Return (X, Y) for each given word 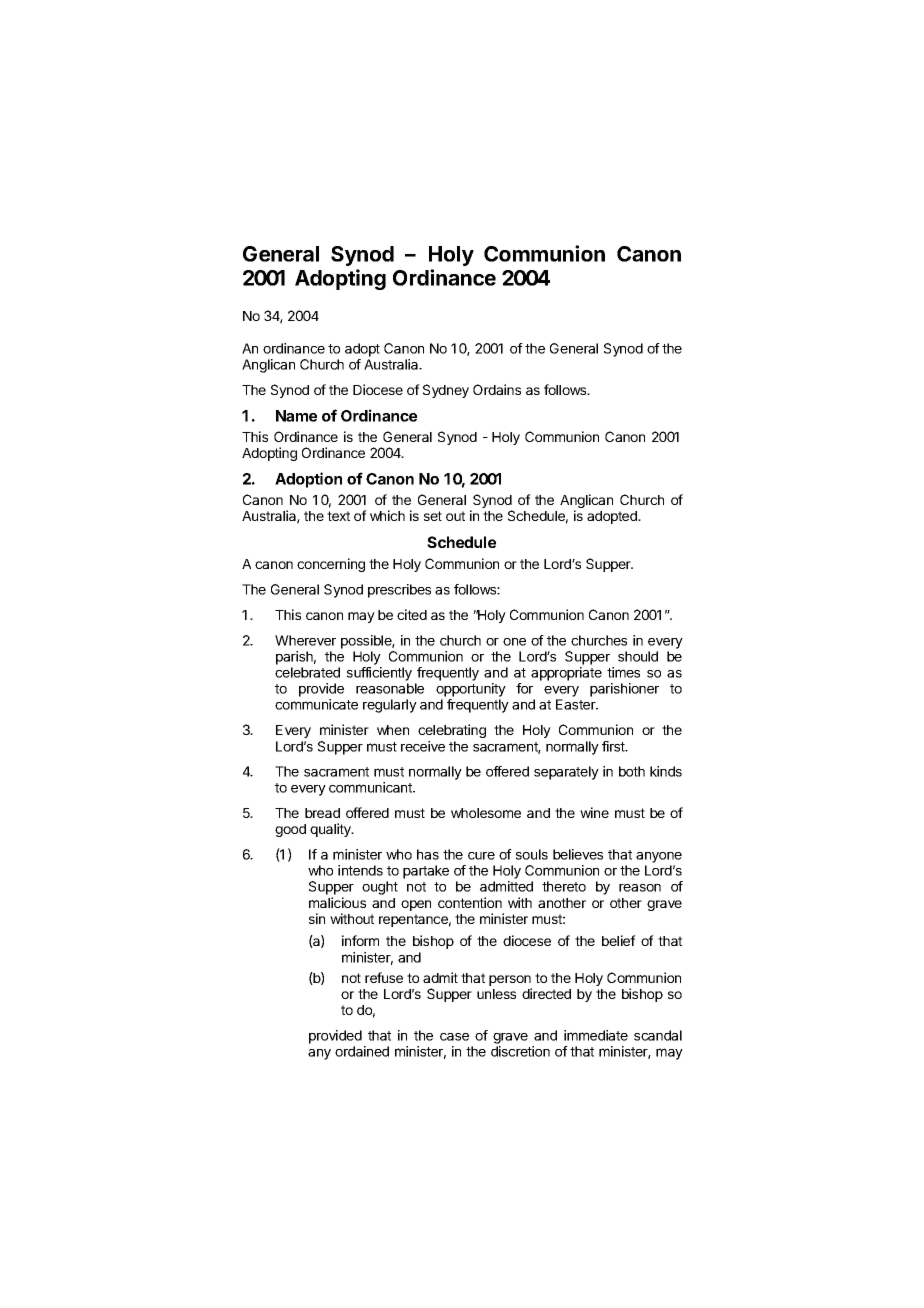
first (614, 746)
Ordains (497, 389)
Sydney (446, 391)
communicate (316, 704)
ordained (362, 1051)
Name (296, 416)
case (454, 1037)
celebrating (452, 731)
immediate (596, 1035)
